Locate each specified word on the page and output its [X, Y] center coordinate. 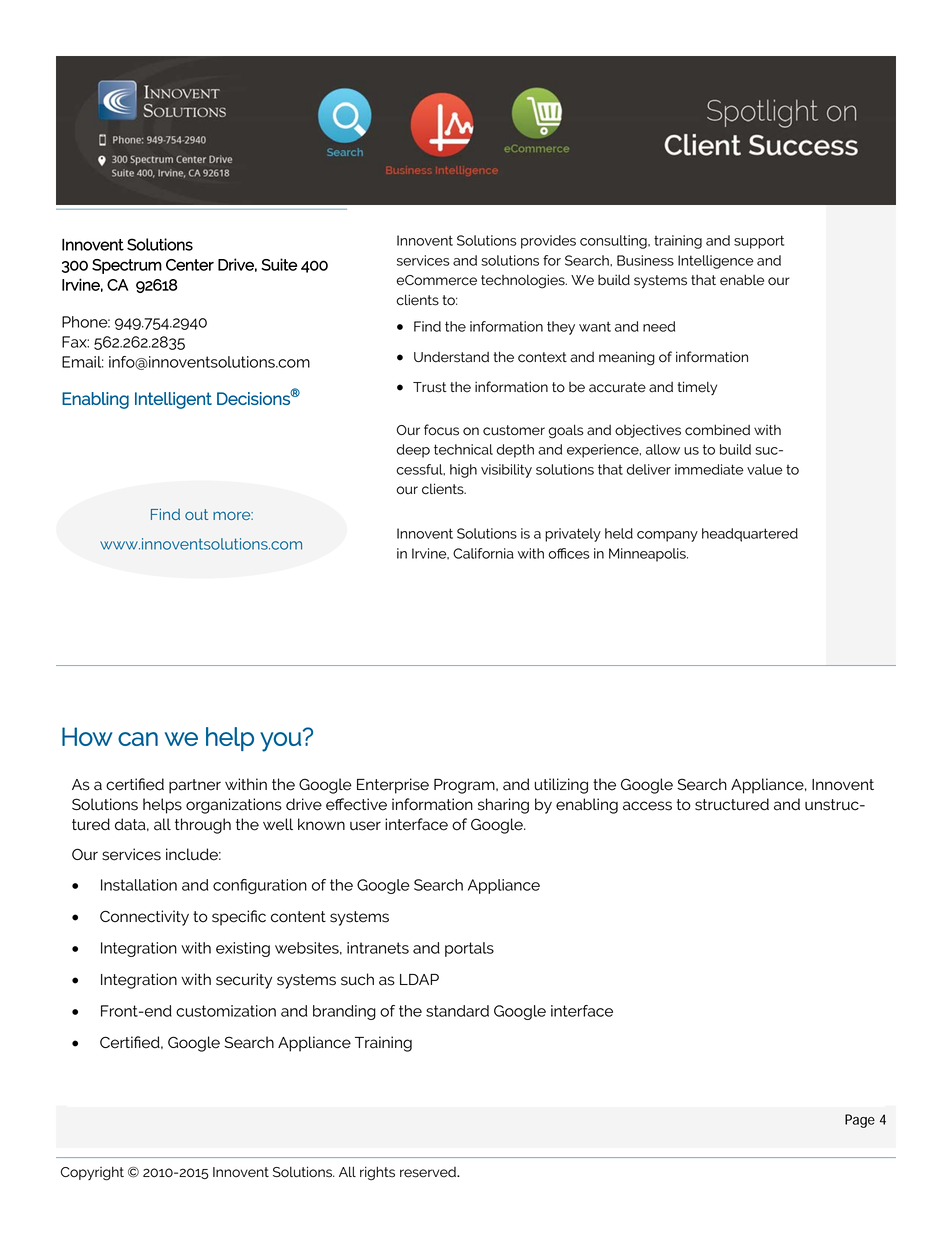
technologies [524, 281]
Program [465, 786]
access [647, 806]
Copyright [92, 1173]
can [138, 739]
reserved [429, 1172]
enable [742, 280]
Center [190, 265]
